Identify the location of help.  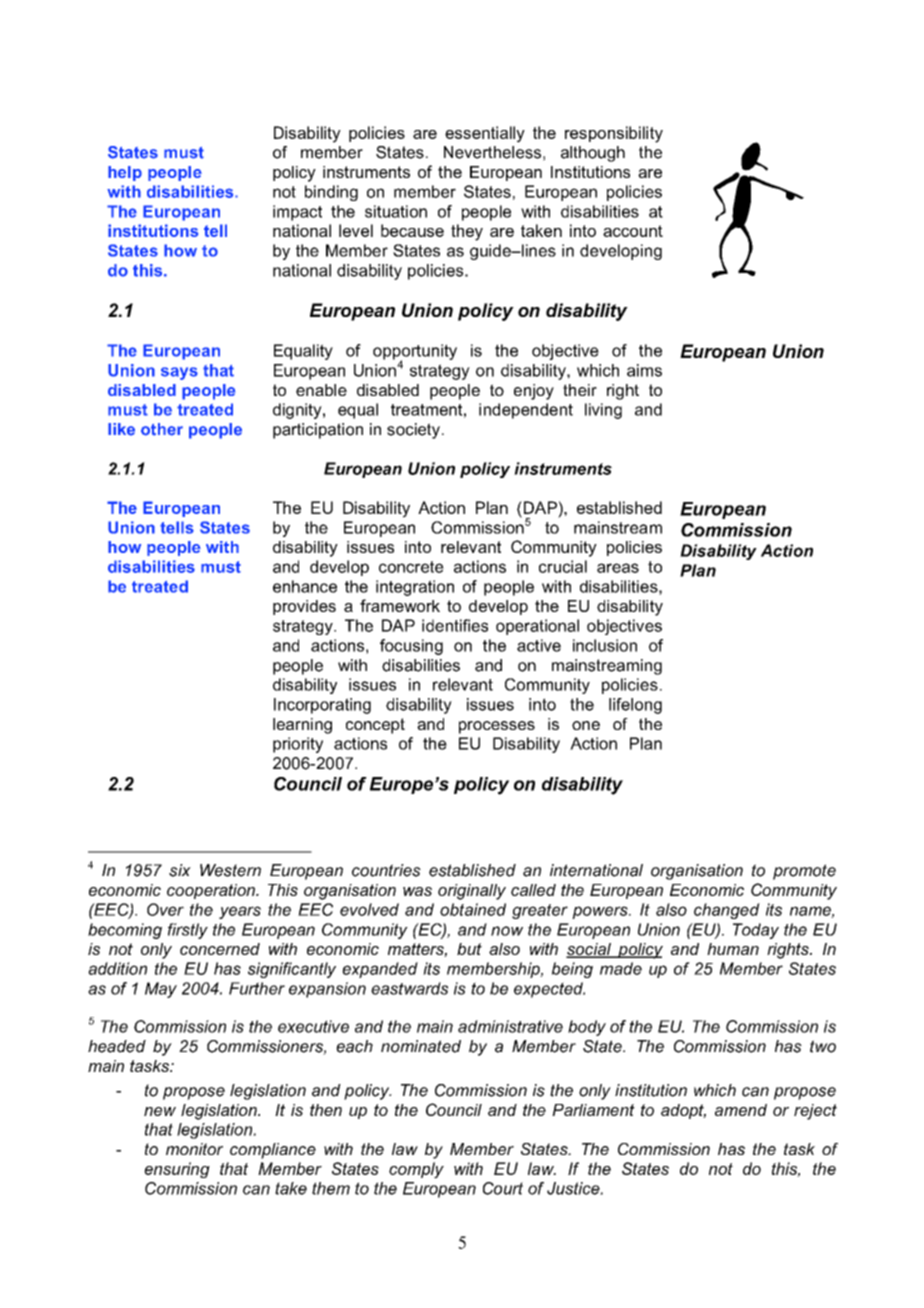
(125, 173).
